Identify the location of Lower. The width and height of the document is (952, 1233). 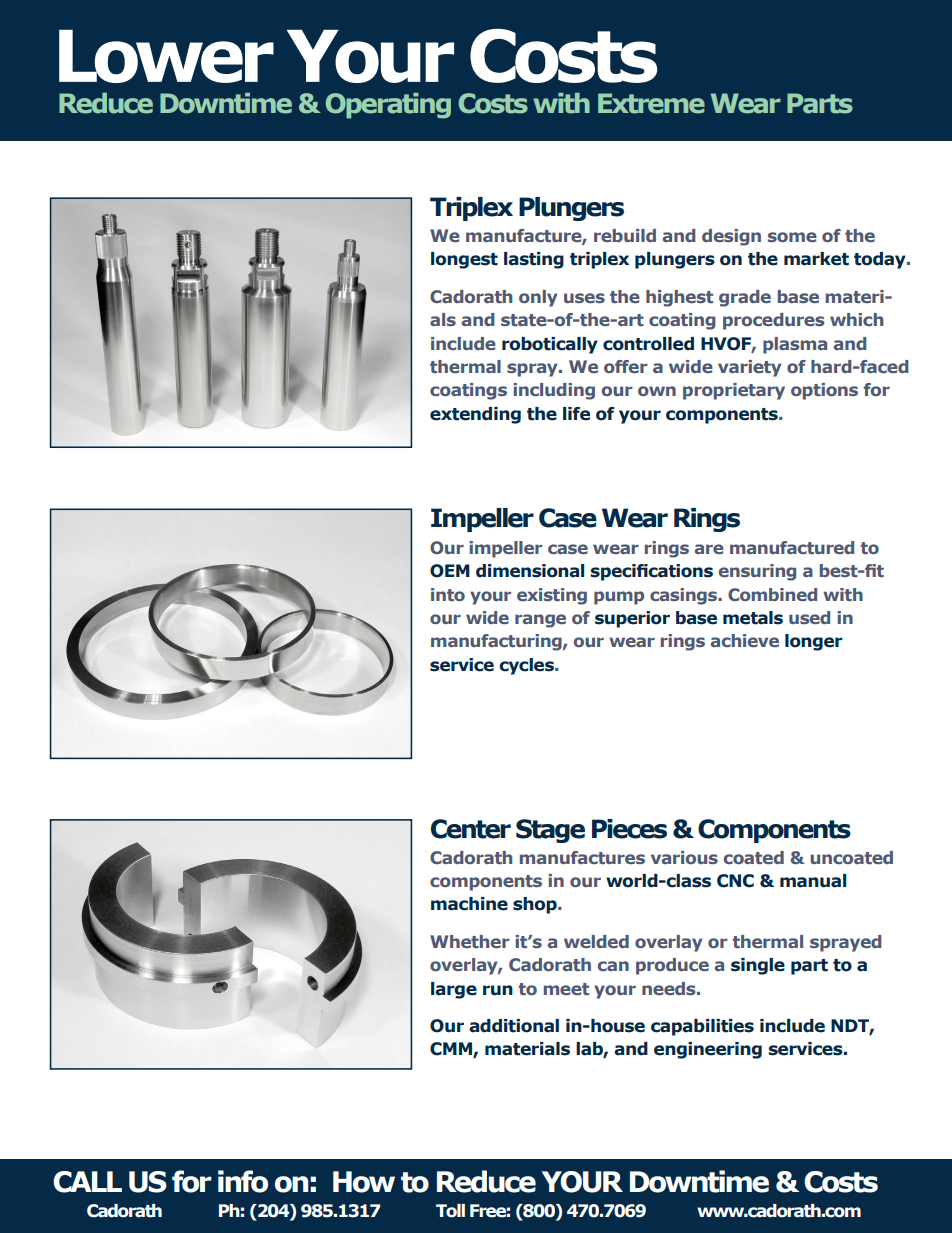
(166, 56).
